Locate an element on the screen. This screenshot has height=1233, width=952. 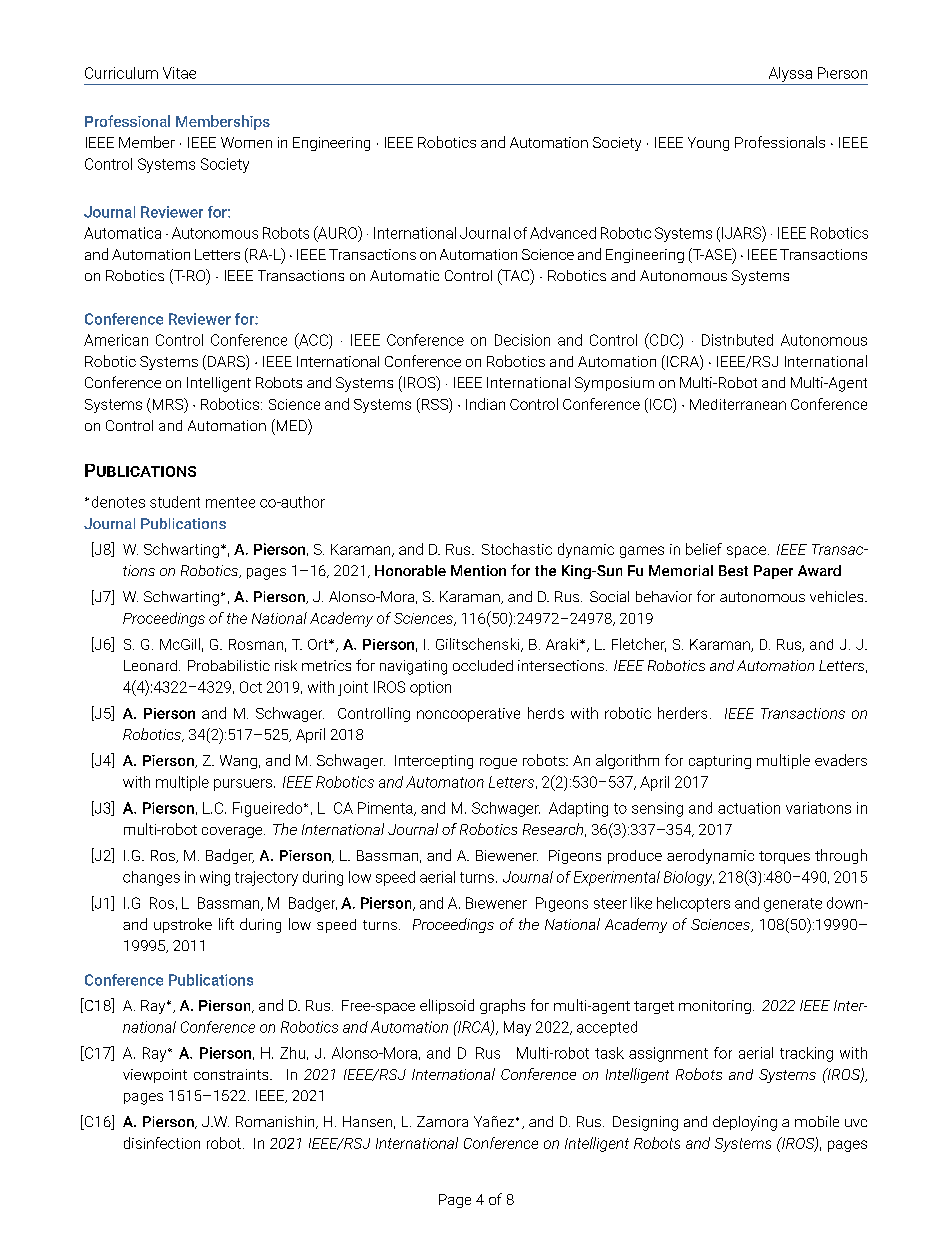
Vitae is located at coordinates (179, 73).
